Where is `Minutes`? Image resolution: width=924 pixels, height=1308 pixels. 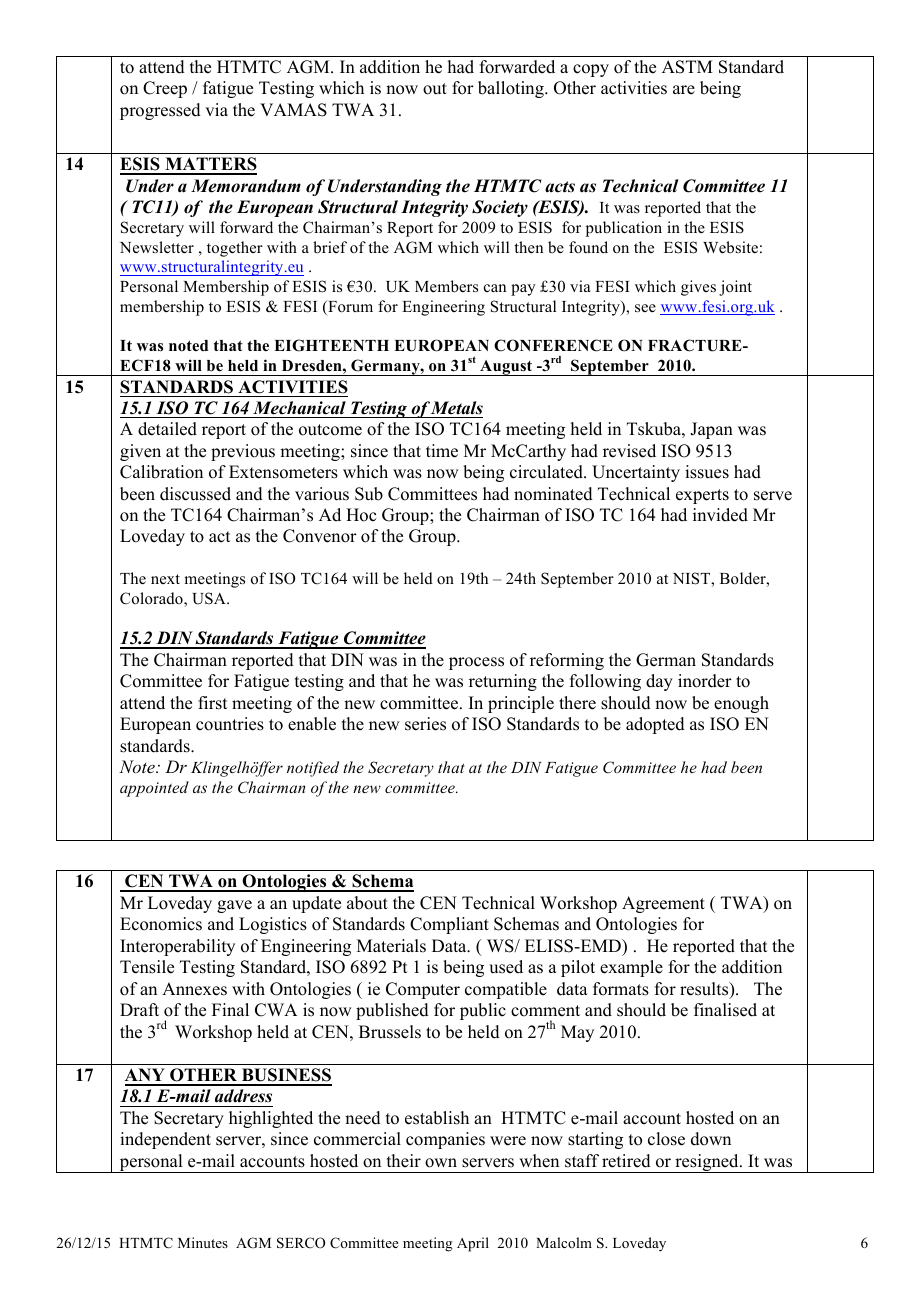 Minutes is located at coordinates (203, 1242).
